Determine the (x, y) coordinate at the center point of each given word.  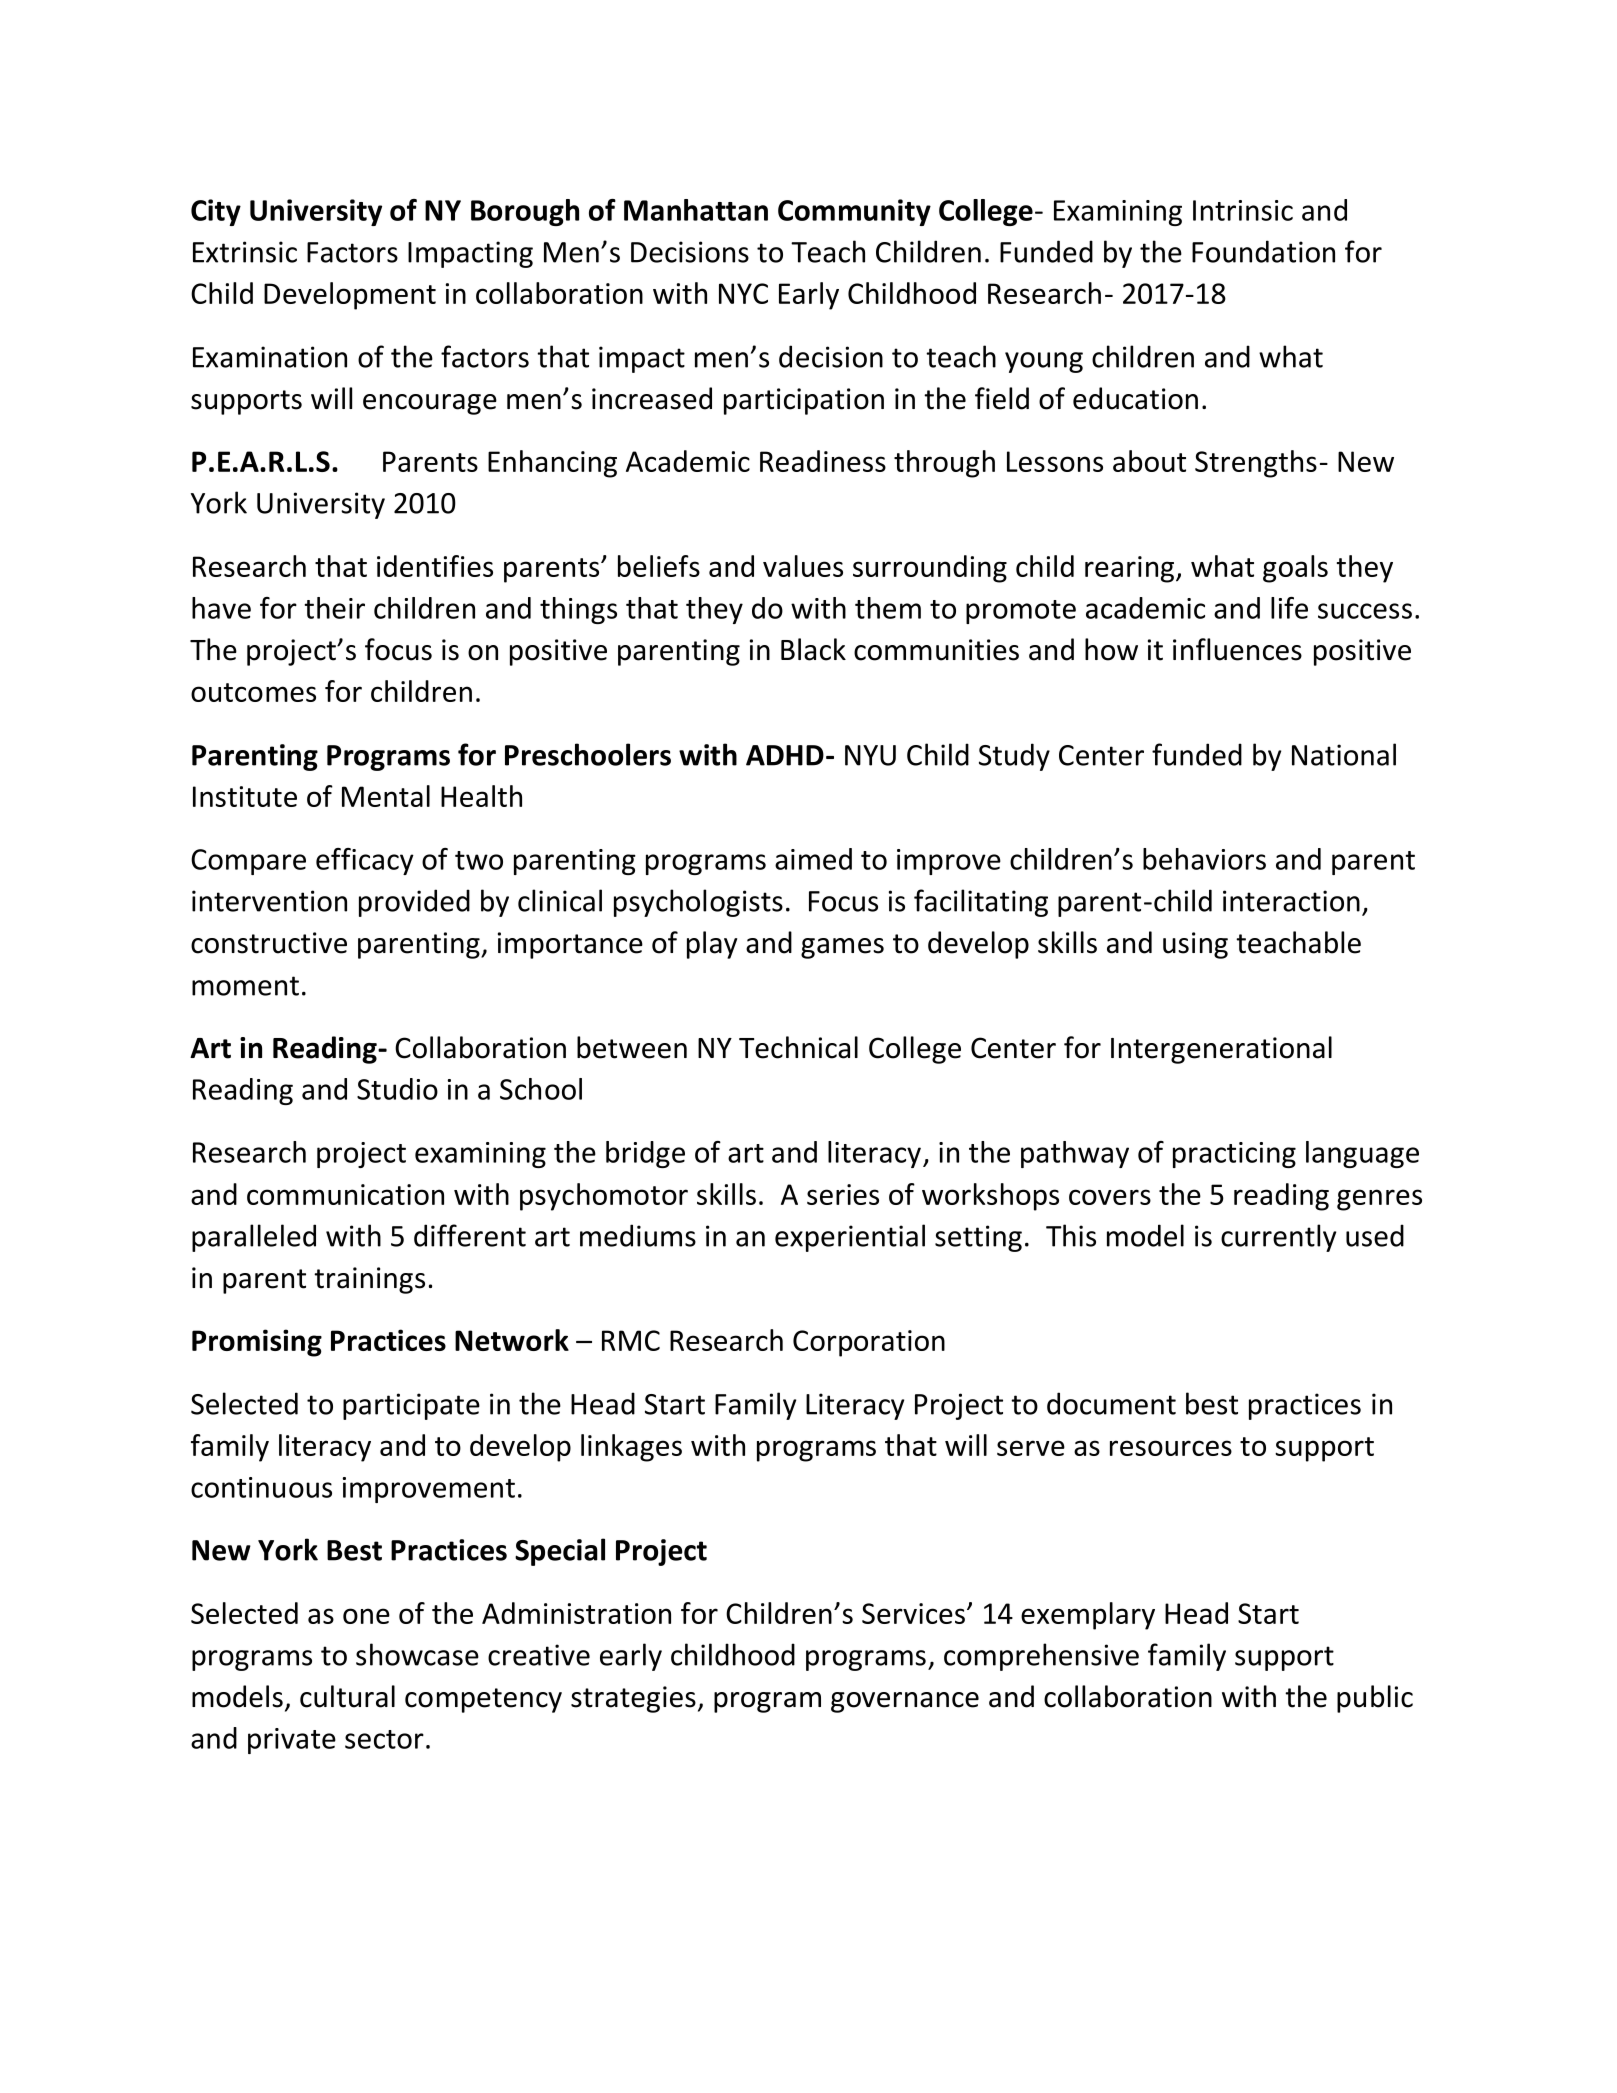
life (1289, 608)
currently (1278, 1238)
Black (813, 649)
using (1195, 945)
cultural (347, 1696)
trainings (369, 1280)
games (842, 948)
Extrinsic (245, 252)
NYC (743, 293)
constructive (269, 943)
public (1375, 1699)
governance (905, 1702)
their (334, 608)
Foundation (1263, 251)
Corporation (869, 1343)
